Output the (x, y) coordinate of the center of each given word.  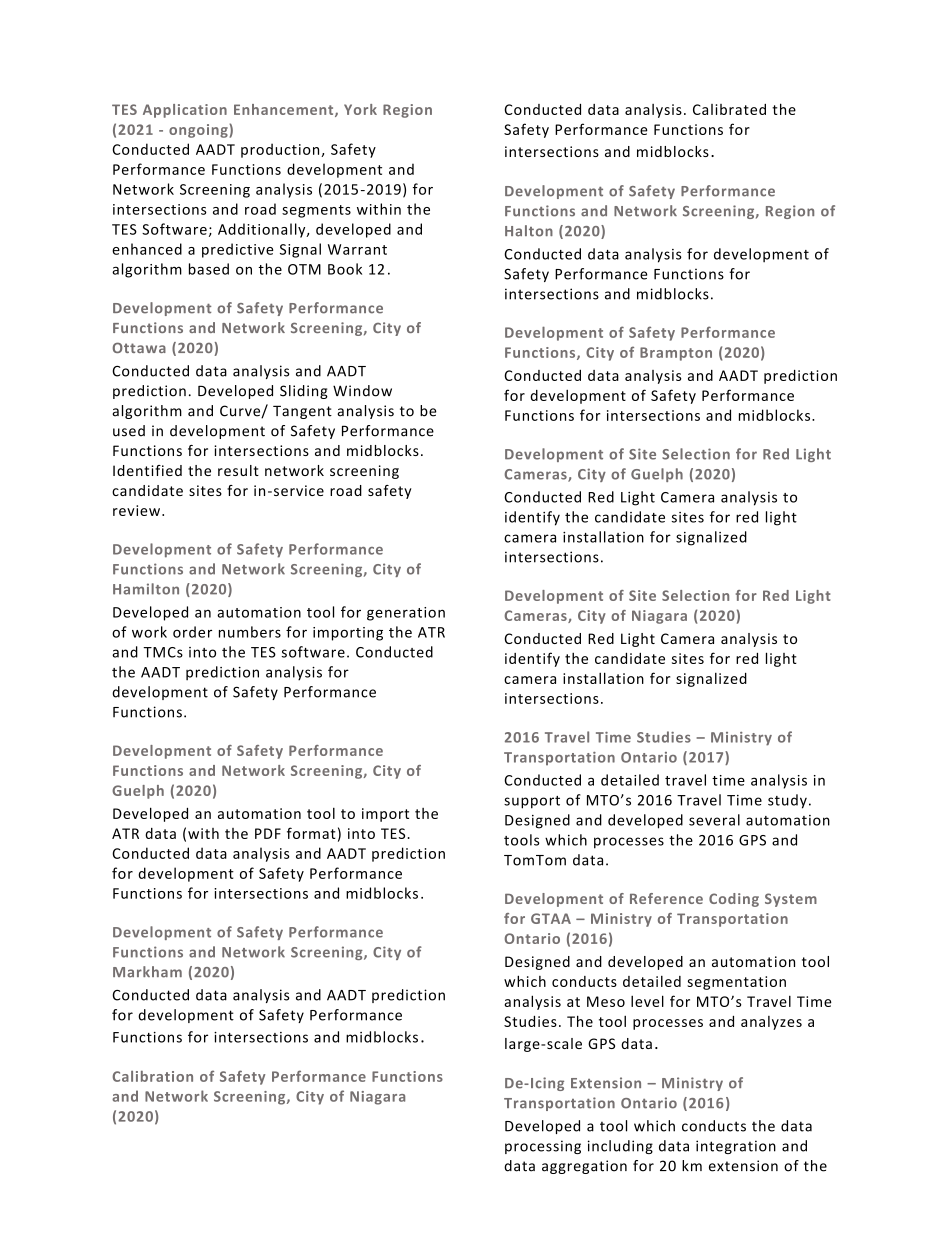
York (360, 109)
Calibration (152, 1076)
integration (736, 1147)
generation (406, 614)
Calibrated (729, 109)
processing (543, 1147)
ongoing (199, 131)
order (192, 632)
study (787, 801)
